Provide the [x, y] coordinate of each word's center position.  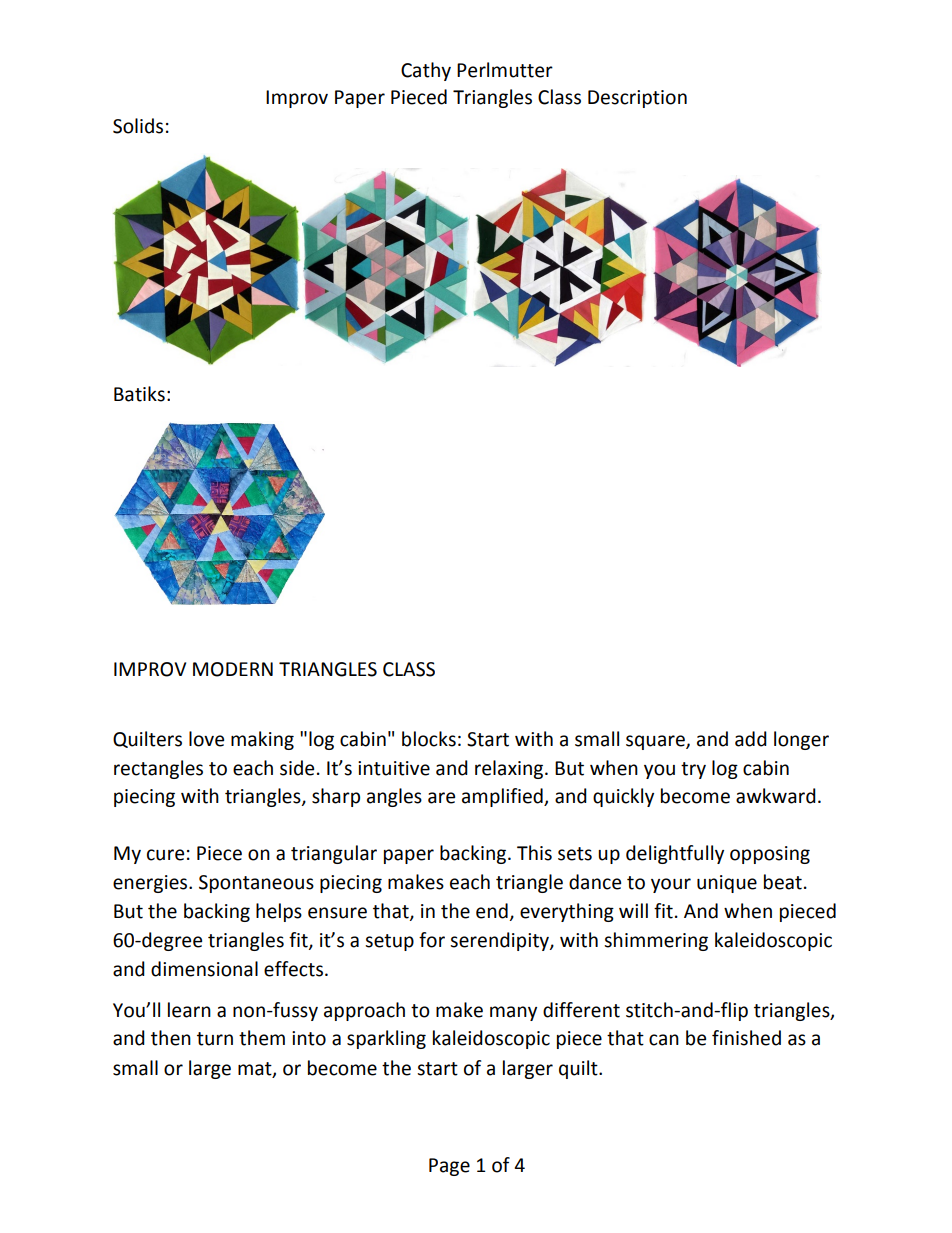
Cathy [426, 71]
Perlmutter [505, 70]
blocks [429, 739]
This [534, 853]
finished [746, 1038]
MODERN [233, 669]
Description [637, 99]
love [206, 739]
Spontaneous [256, 884]
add [751, 739]
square [656, 742]
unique [727, 884]
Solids [138, 126]
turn [215, 1039]
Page [449, 1167]
